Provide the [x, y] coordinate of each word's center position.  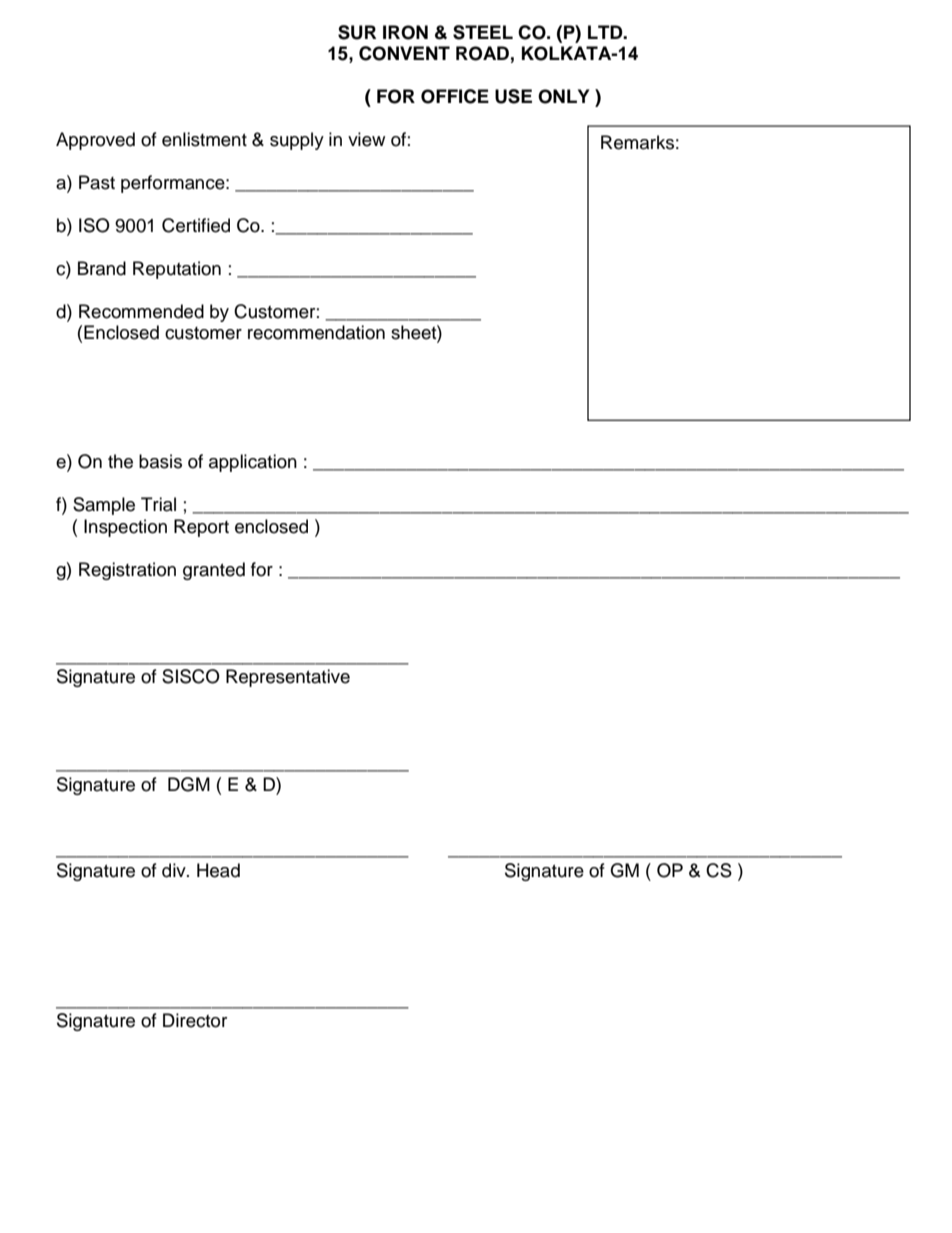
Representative [288, 678]
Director [195, 1020]
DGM [189, 784]
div [175, 870]
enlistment [204, 139]
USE [513, 96]
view [366, 139]
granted [214, 571]
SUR [357, 32]
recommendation [316, 332]
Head [218, 870]
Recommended [141, 311]
